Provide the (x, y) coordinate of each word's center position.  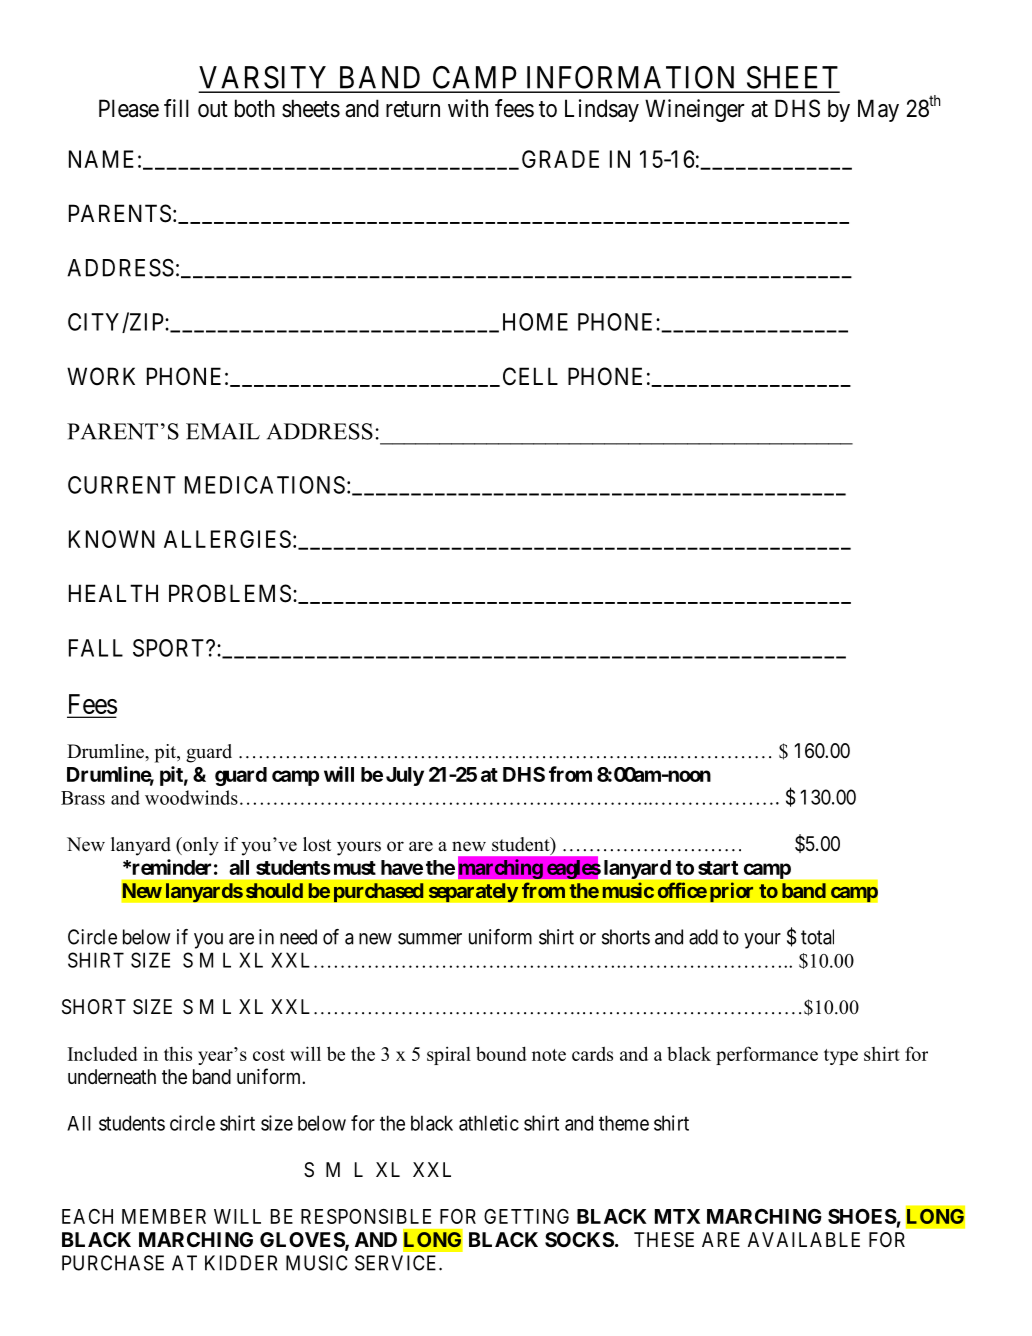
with (468, 108)
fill (176, 108)
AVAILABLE (804, 1239)
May (878, 110)
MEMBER (164, 1216)
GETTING (526, 1216)
